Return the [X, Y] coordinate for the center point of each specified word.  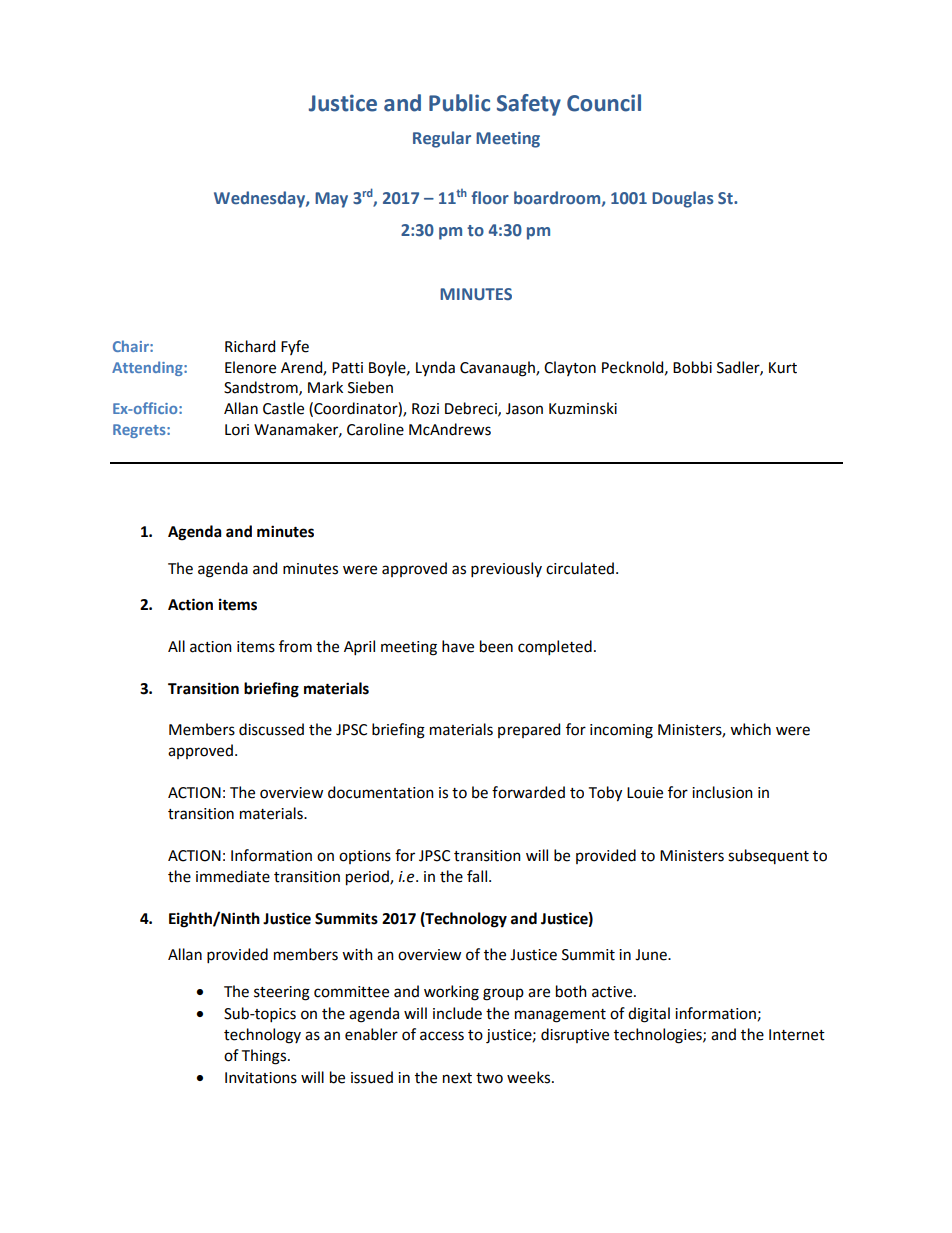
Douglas [683, 199]
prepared [529, 730]
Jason [524, 409]
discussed [271, 729]
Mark [325, 387]
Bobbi [692, 367]
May [331, 200]
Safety [529, 105]
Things [265, 1057]
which [750, 729]
